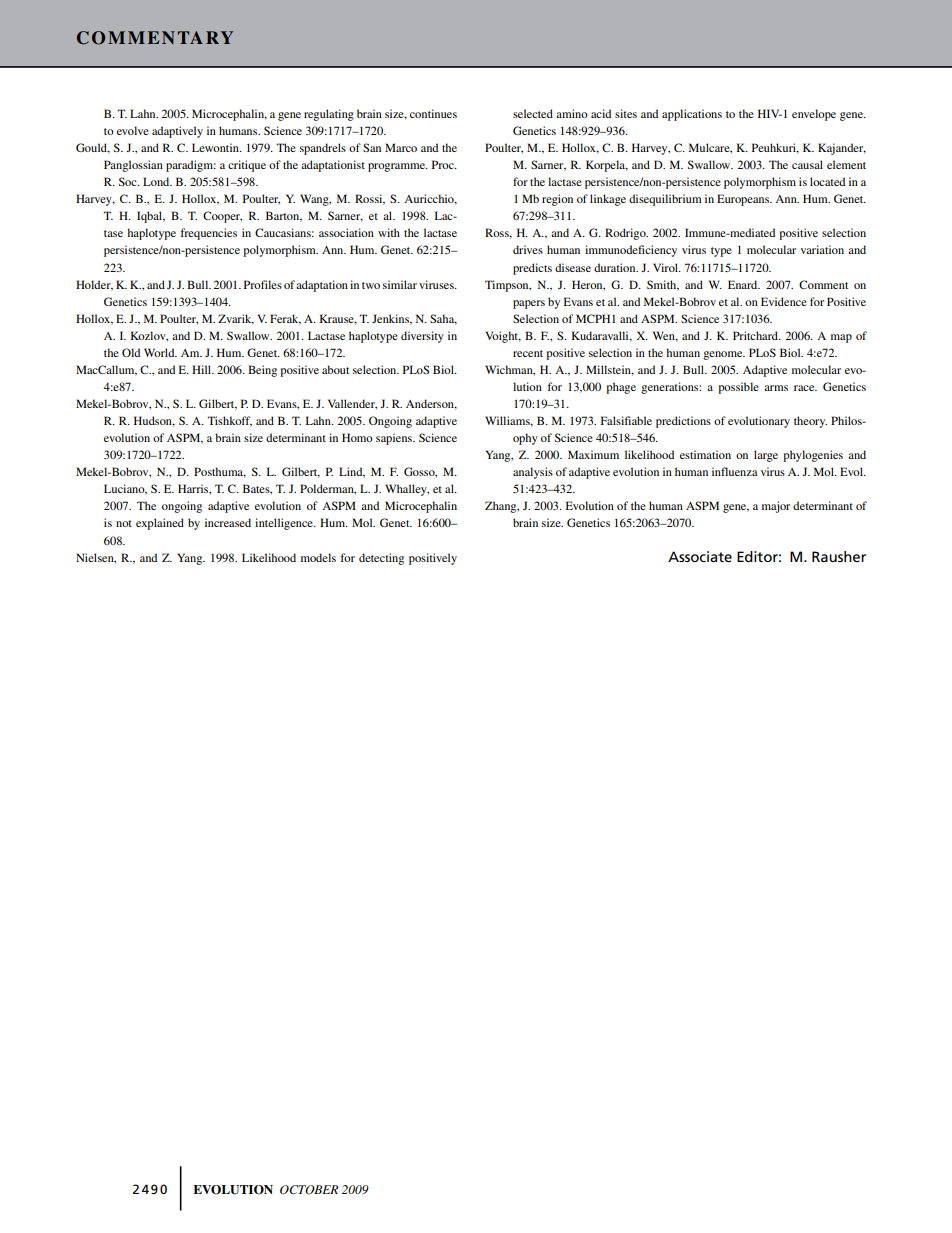 This image has width=952, height=1233. What do you see at coordinates (807, 164) in the image?
I see `causal` at bounding box center [807, 164].
